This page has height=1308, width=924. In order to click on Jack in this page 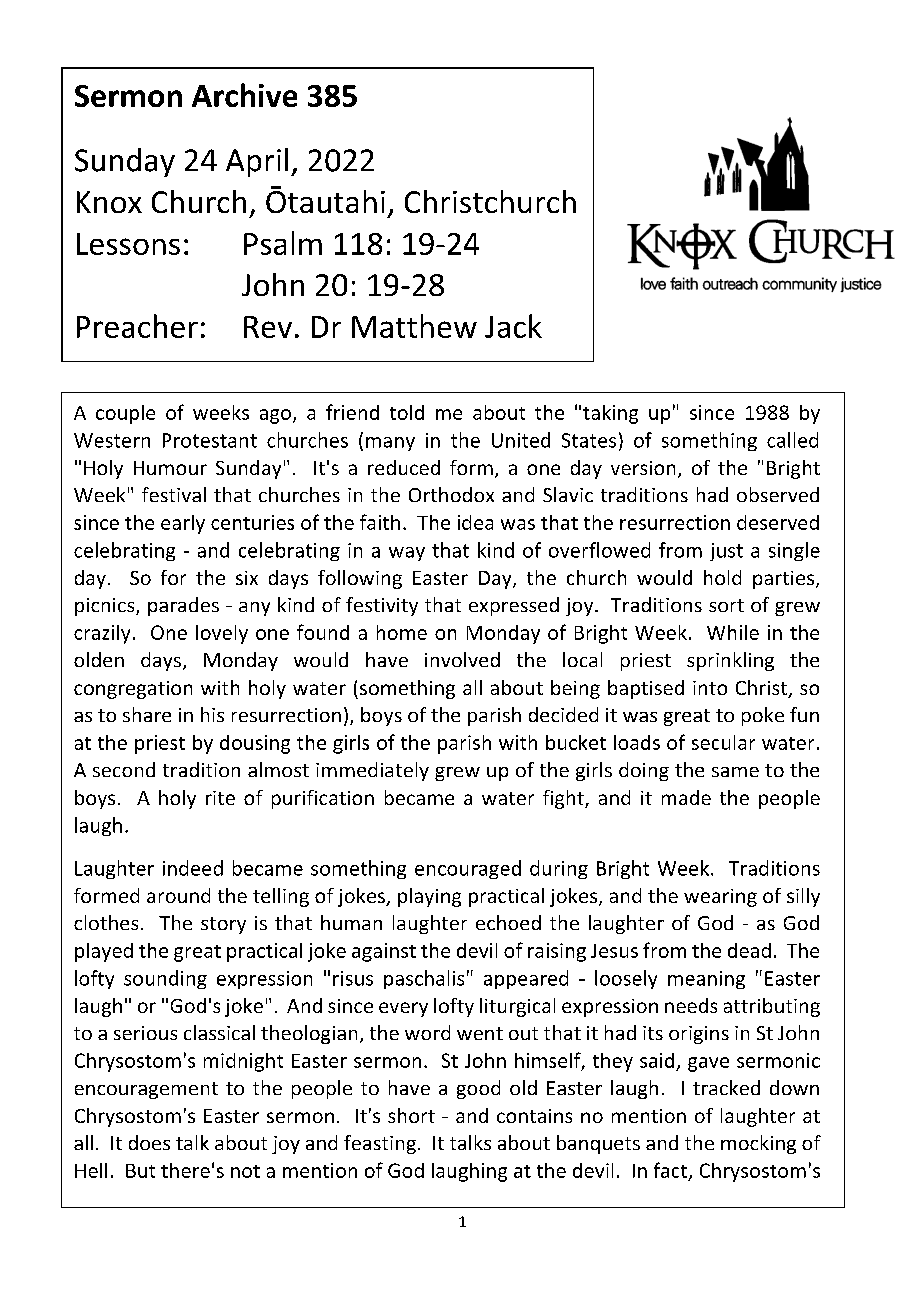, I will do `click(513, 326)`.
